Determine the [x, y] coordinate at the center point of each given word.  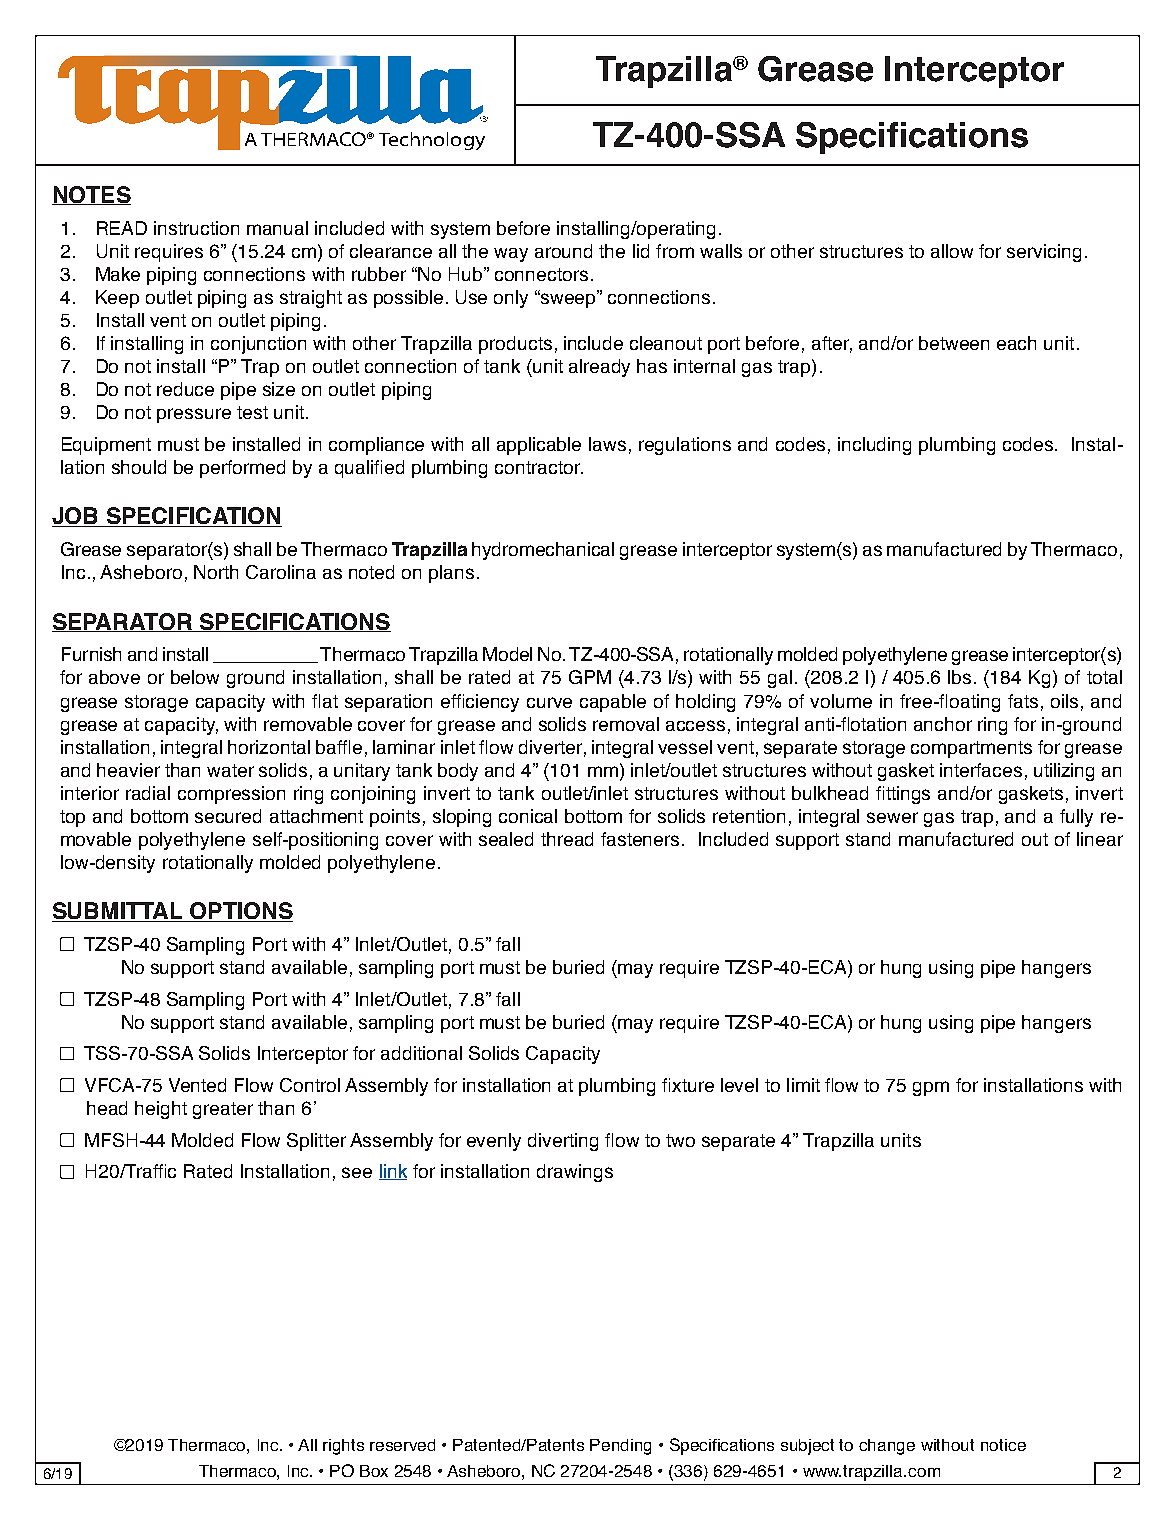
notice [1003, 1445]
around [563, 251]
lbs [959, 677]
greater [223, 1110]
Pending [620, 1447]
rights [343, 1447]
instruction [196, 228]
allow [952, 251]
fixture [688, 1085]
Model [507, 654]
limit [803, 1085]
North [216, 572]
